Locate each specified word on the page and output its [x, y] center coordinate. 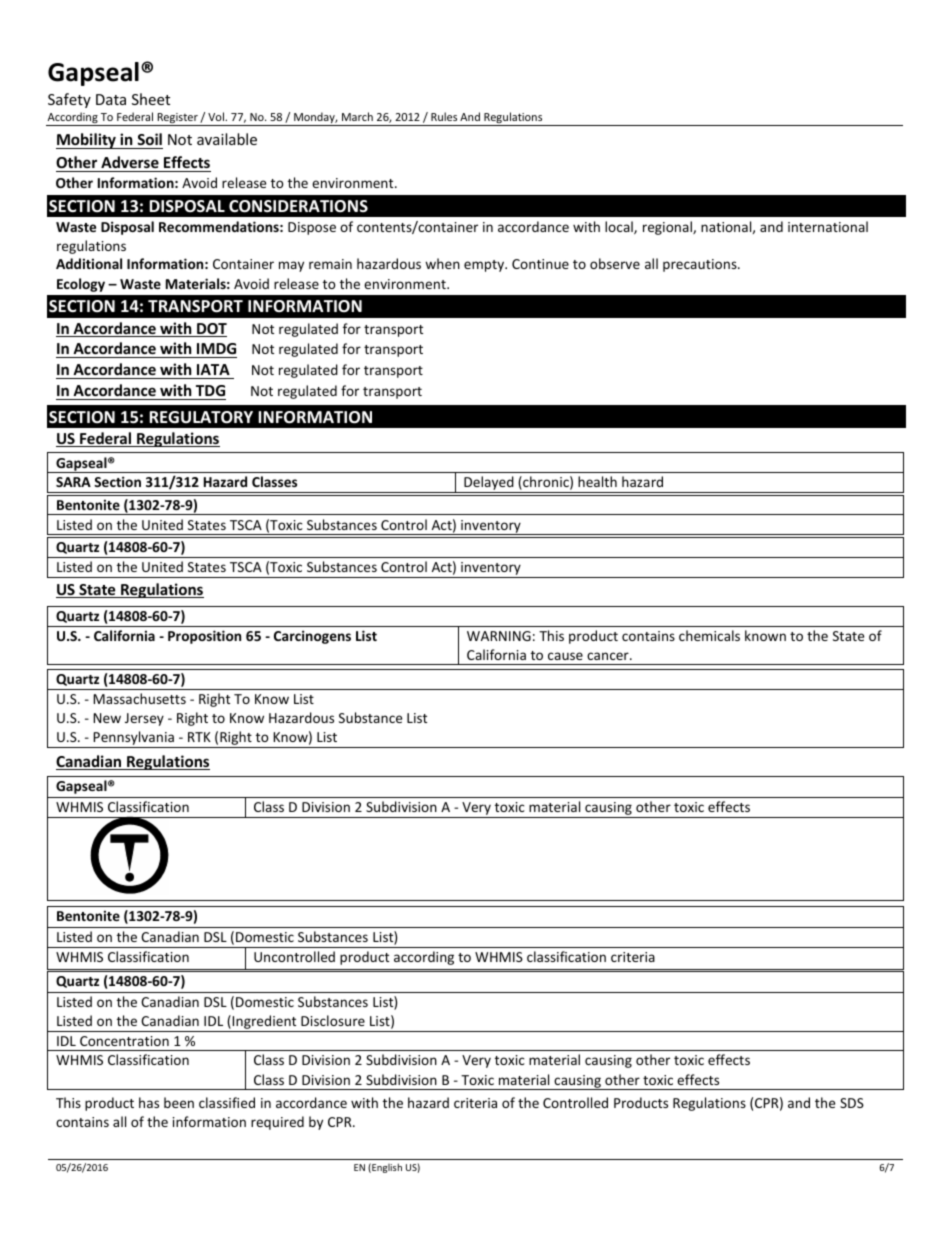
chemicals [709, 635]
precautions [701, 265]
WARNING [499, 636]
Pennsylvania [133, 739]
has [149, 1102]
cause [565, 656]
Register [177, 119]
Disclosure [333, 1020]
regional [668, 228]
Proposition [204, 637]
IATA [213, 369]
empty [485, 266]
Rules [444, 116]
